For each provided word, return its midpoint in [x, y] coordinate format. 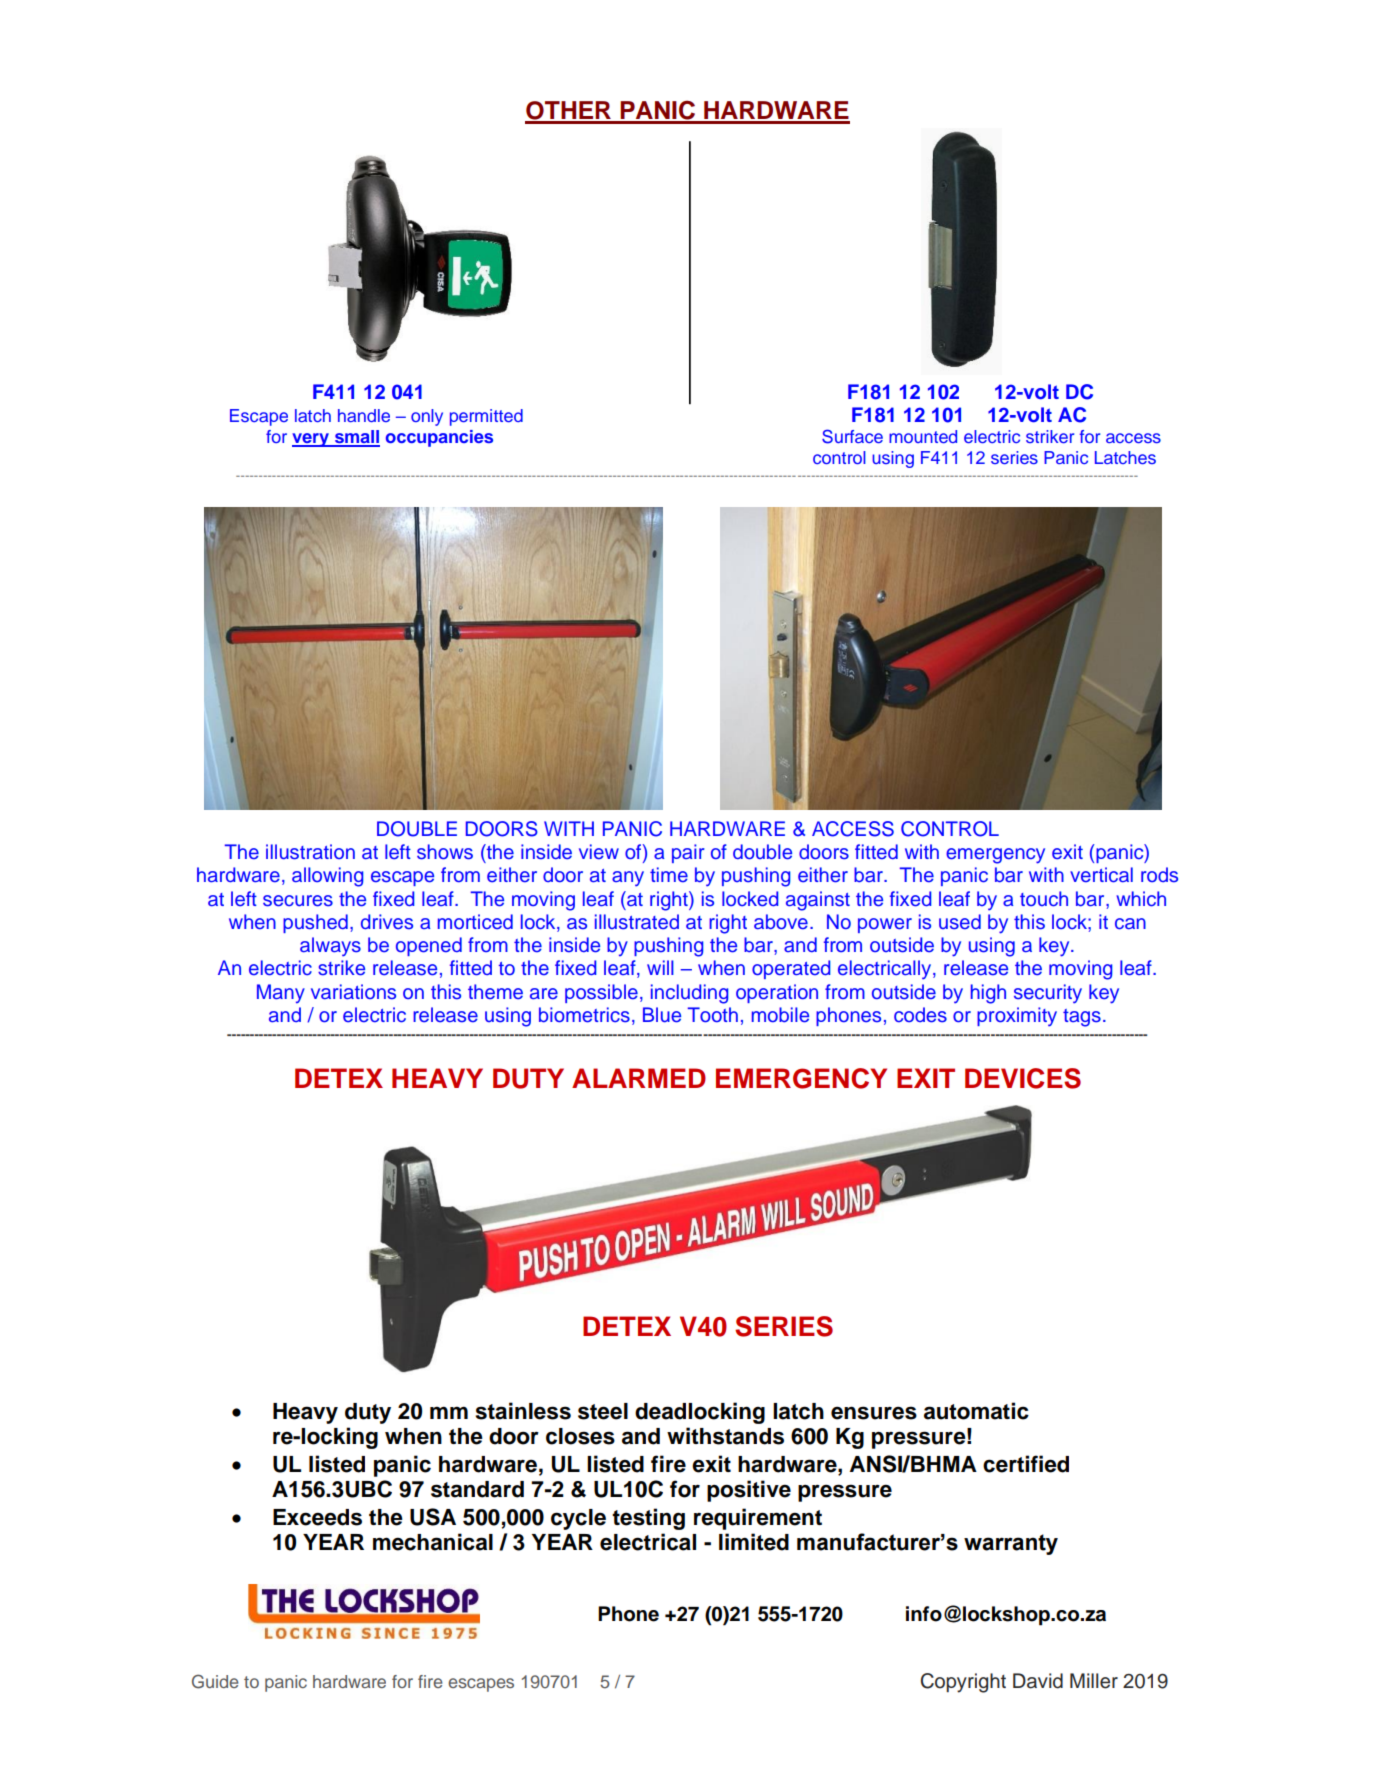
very [311, 440]
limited [754, 1542]
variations [353, 992]
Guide [215, 1681]
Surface [852, 436]
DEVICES [1023, 1078]
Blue [662, 1015]
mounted [923, 436]
